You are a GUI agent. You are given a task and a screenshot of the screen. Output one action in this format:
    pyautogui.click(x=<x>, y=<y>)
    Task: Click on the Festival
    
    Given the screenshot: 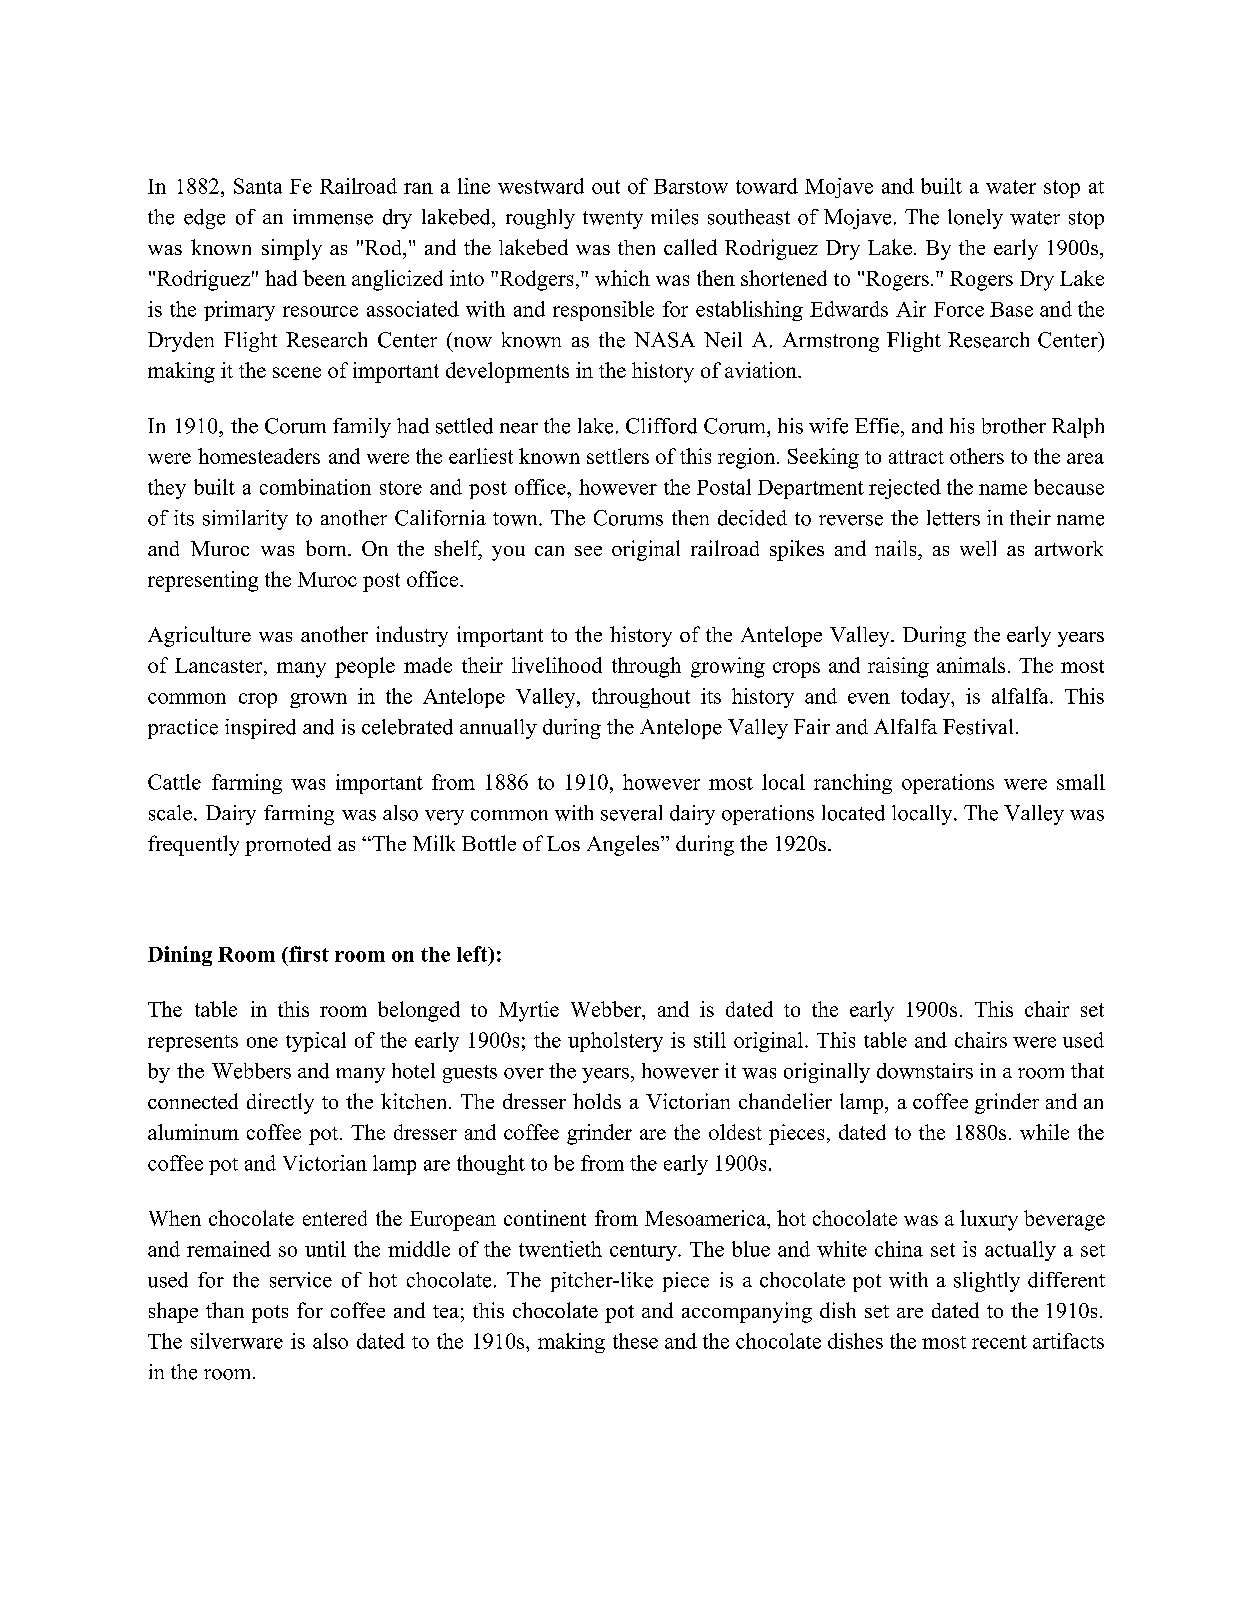 What is the action you would take?
    pyautogui.click(x=978, y=727)
